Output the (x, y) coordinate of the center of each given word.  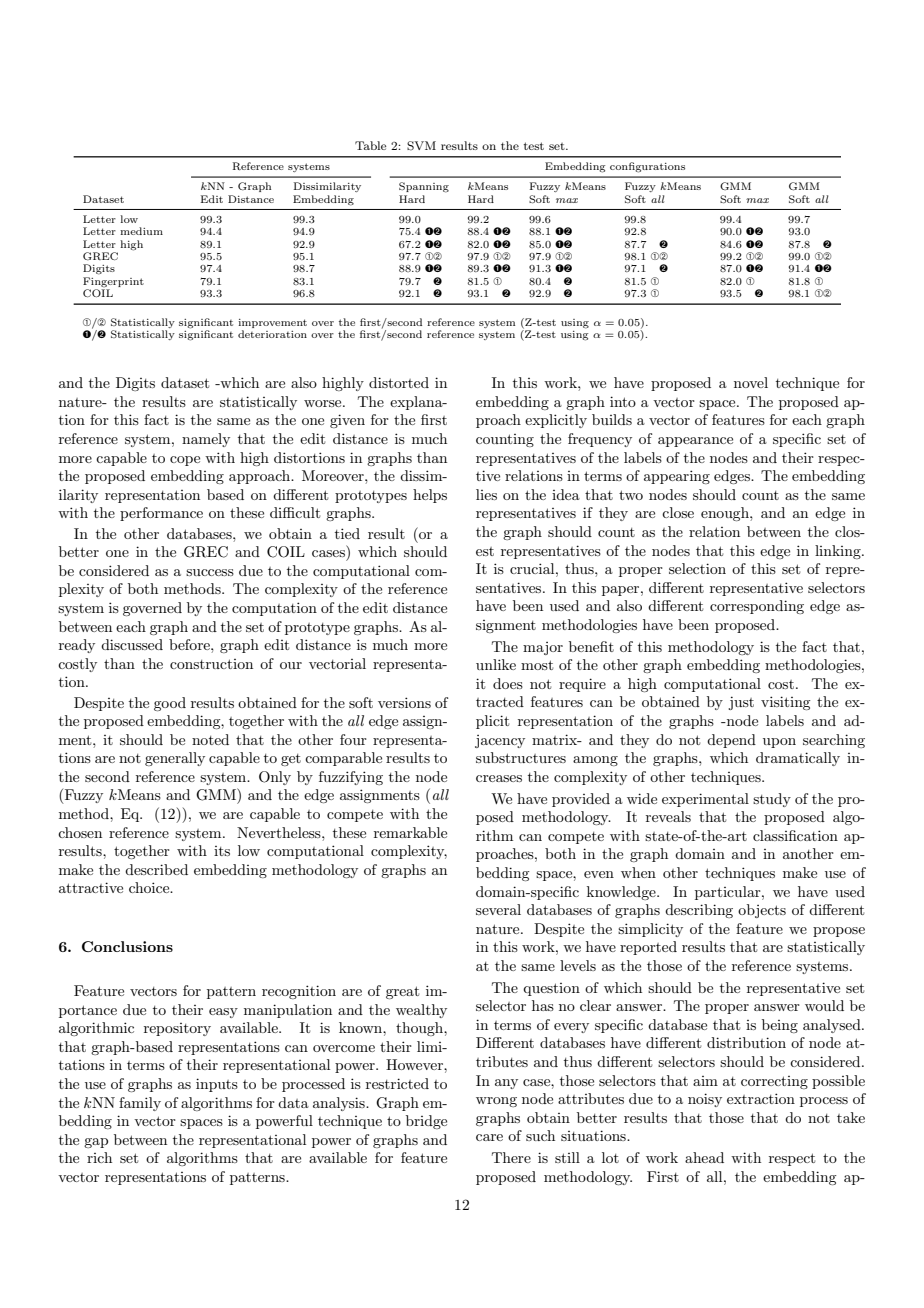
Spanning (424, 187)
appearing (677, 477)
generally (175, 759)
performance (161, 514)
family (140, 1104)
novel (751, 382)
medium (141, 231)
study (772, 800)
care (489, 1137)
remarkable (410, 832)
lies (486, 494)
